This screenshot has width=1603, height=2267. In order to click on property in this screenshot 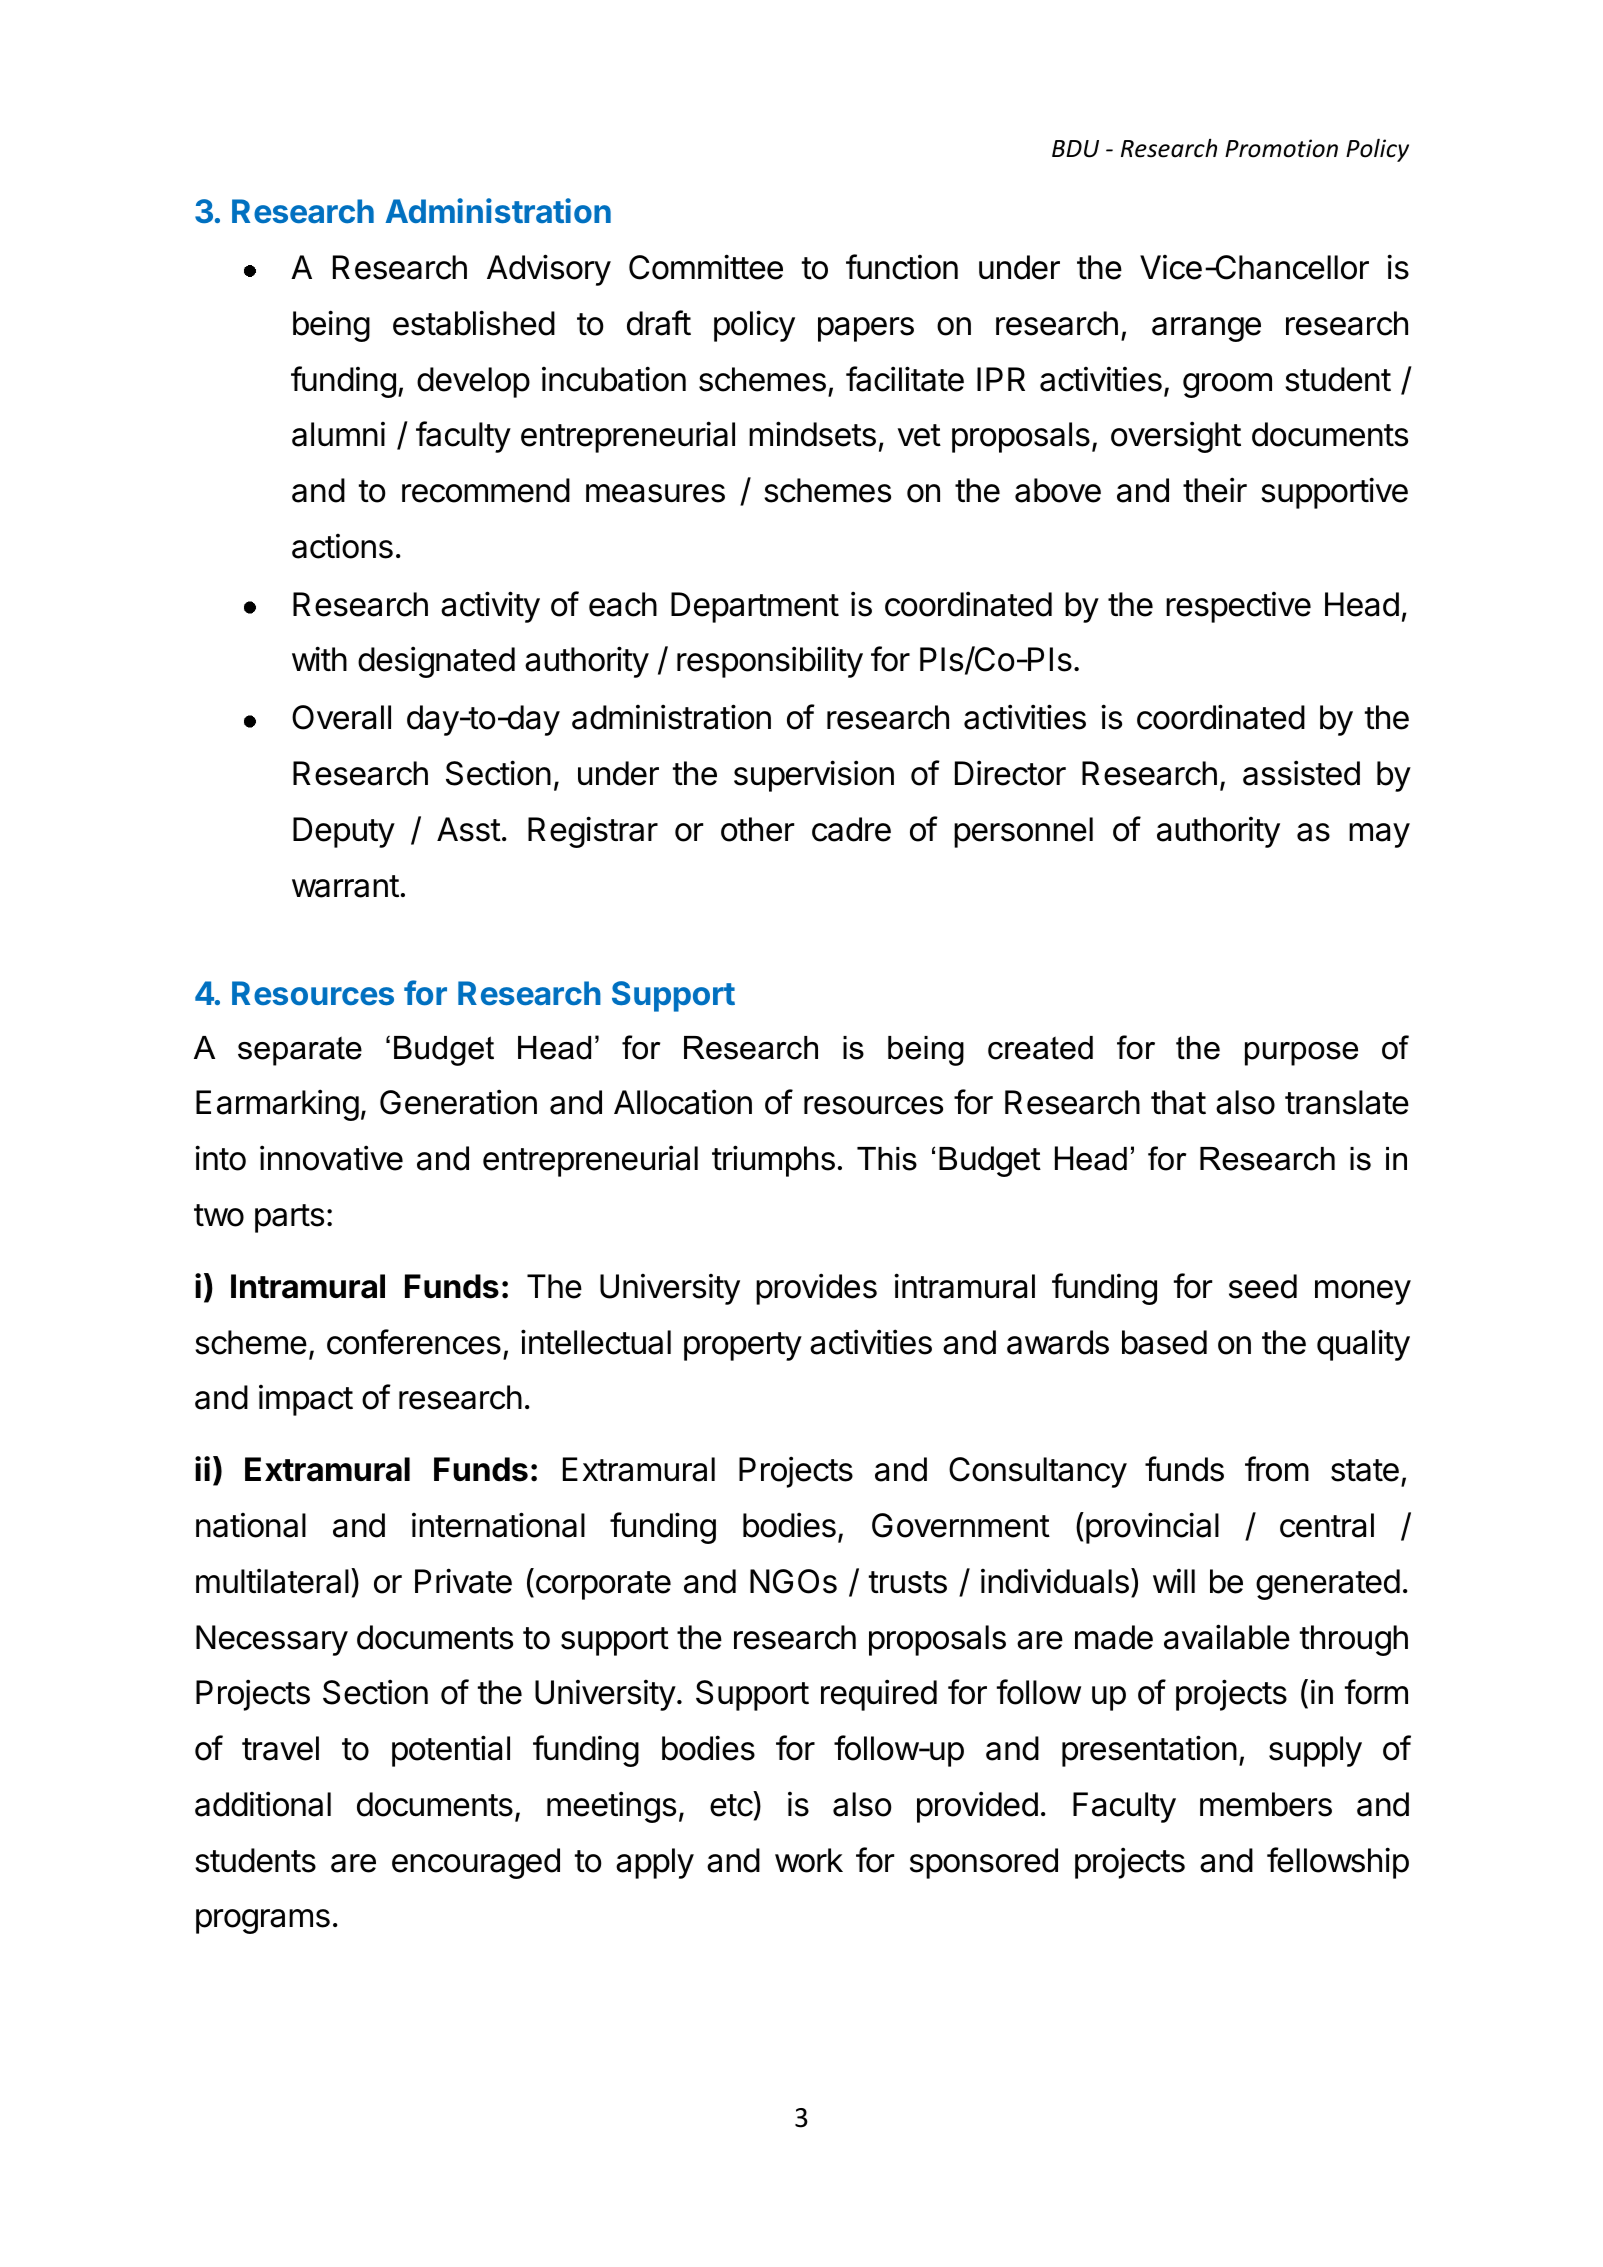, I will do `click(743, 1346)`.
